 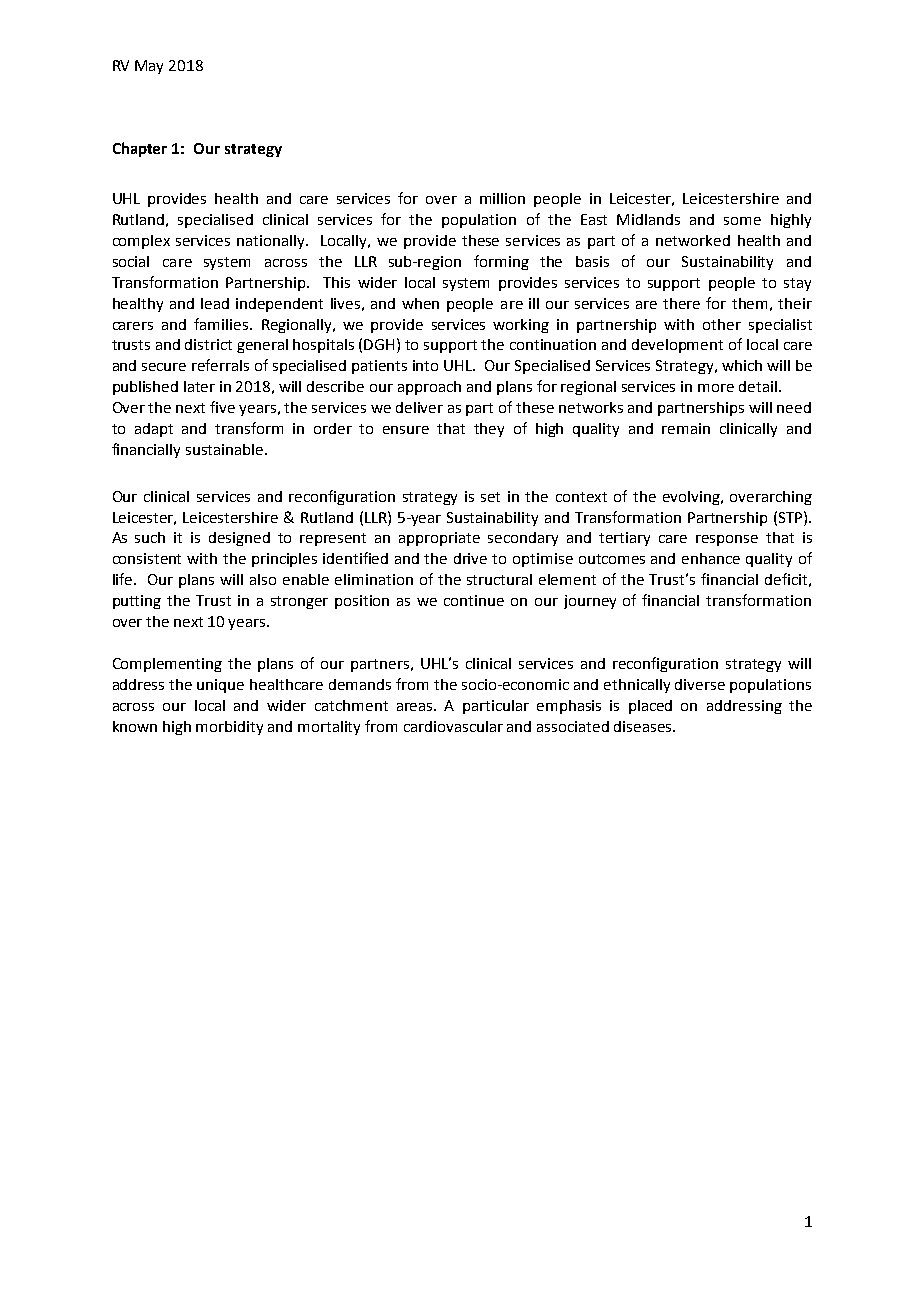 What do you see at coordinates (229, 728) in the page?
I see `morbidity` at bounding box center [229, 728].
